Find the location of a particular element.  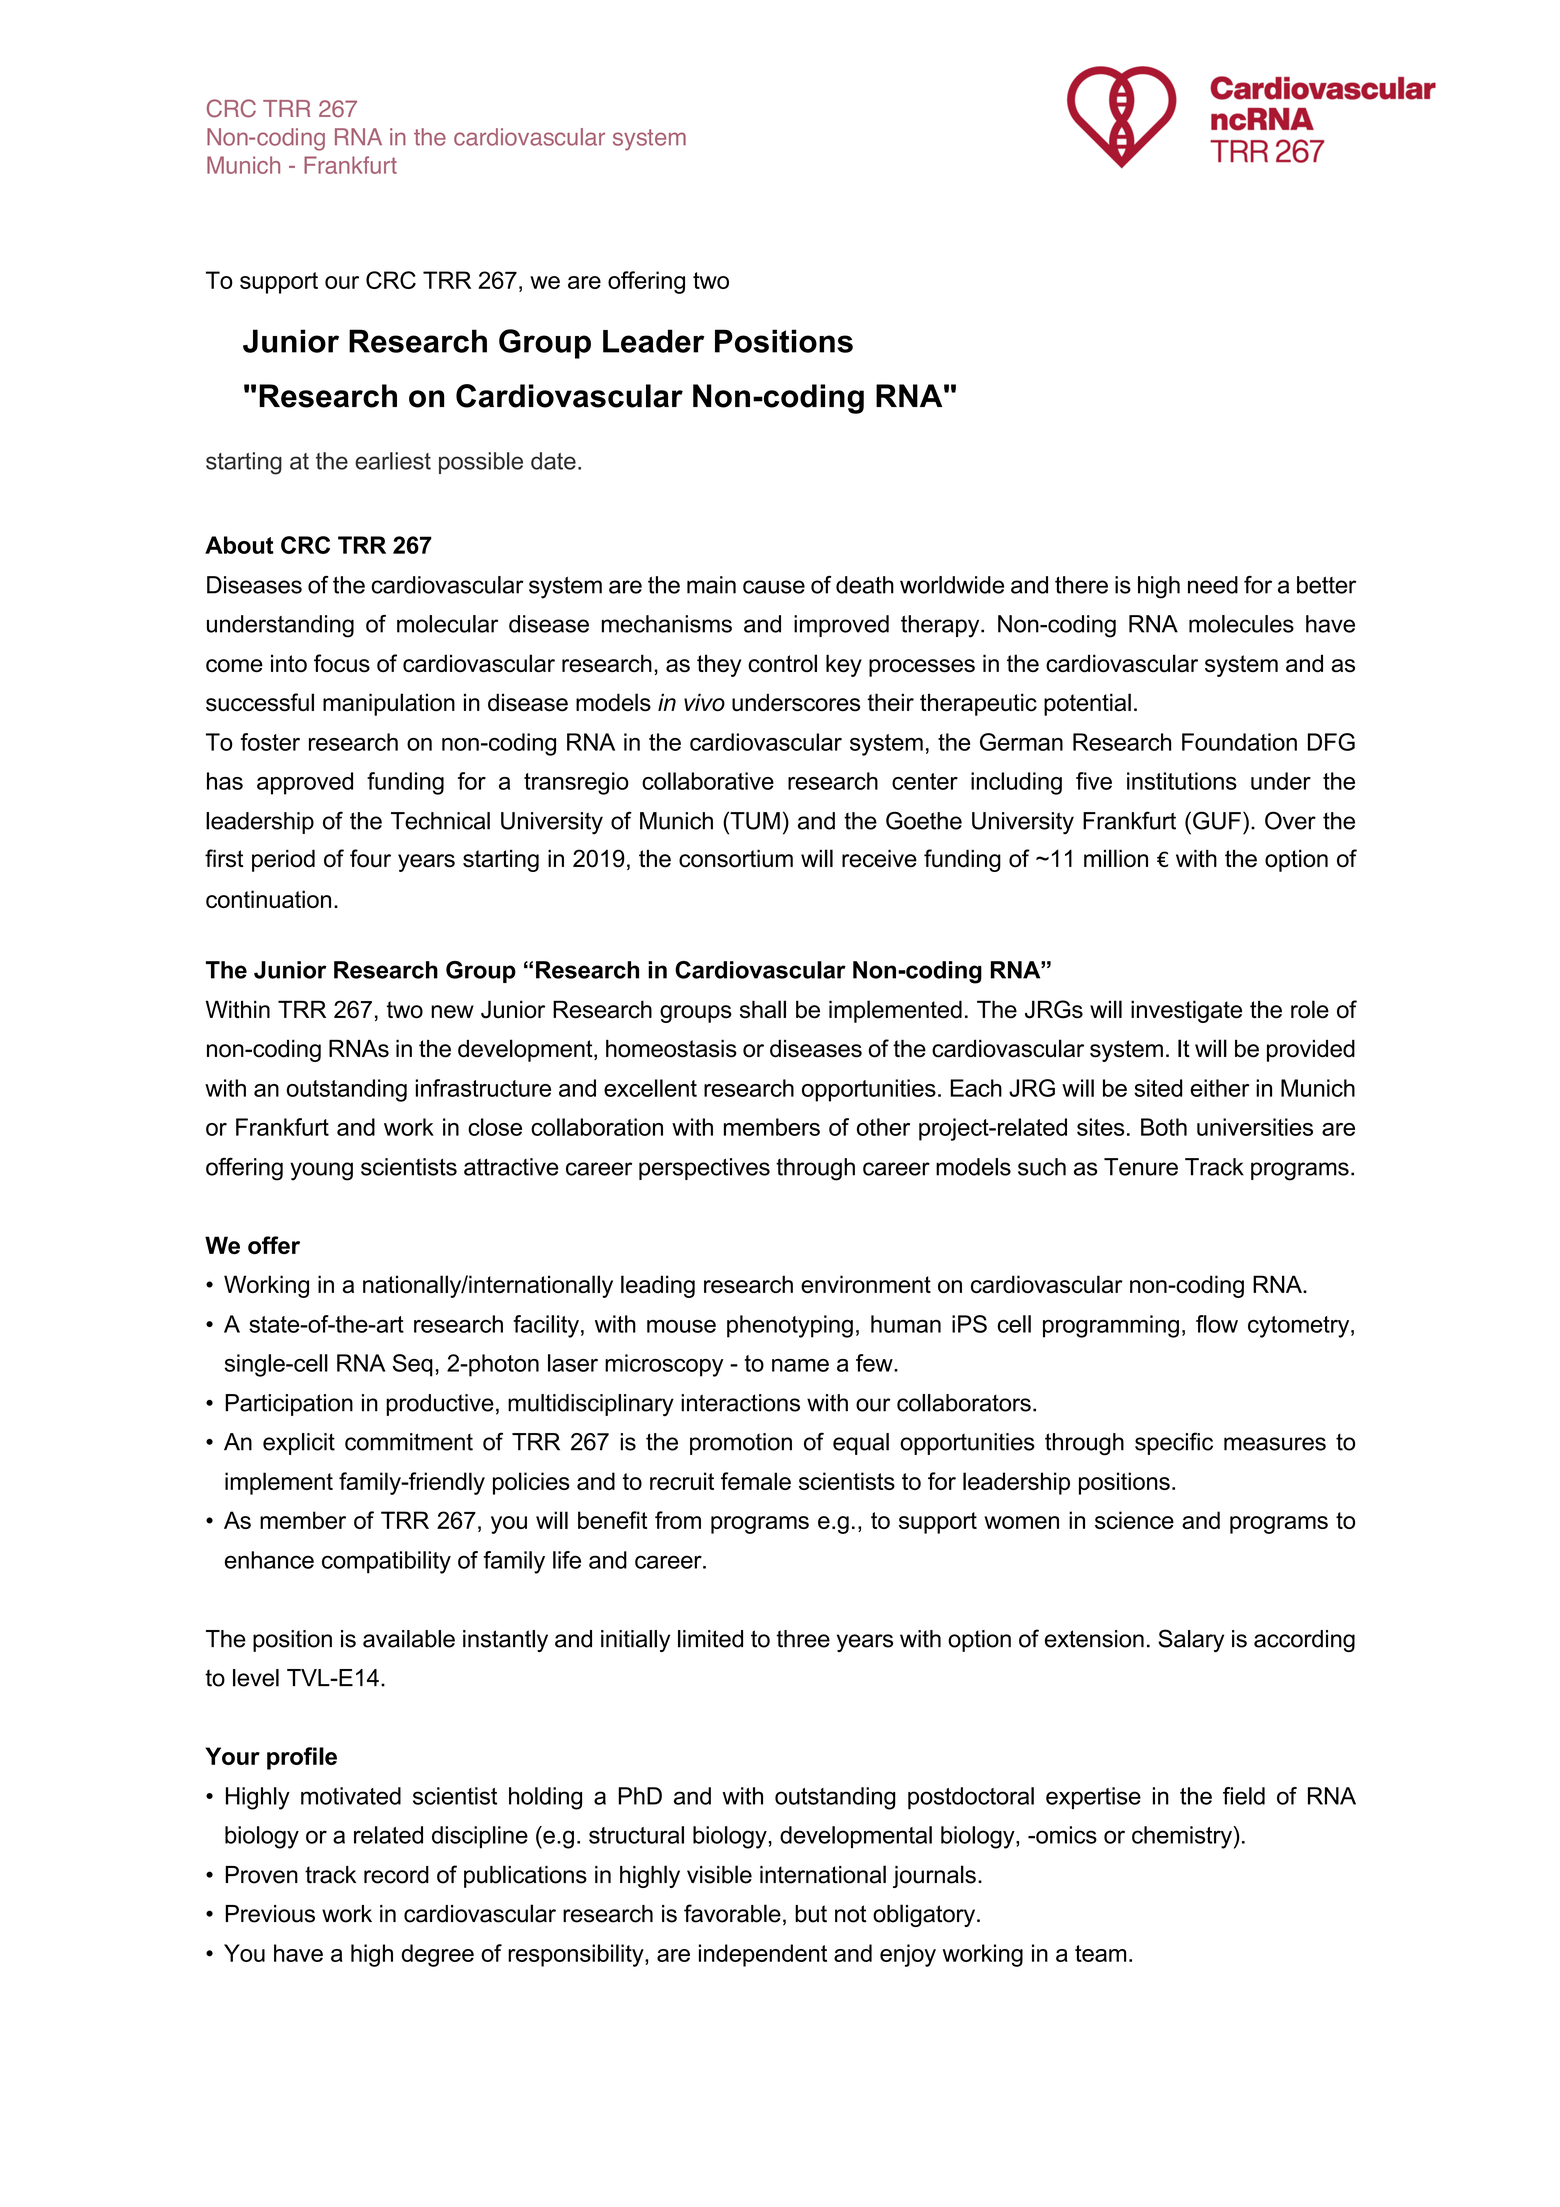

but is located at coordinates (811, 1914).
